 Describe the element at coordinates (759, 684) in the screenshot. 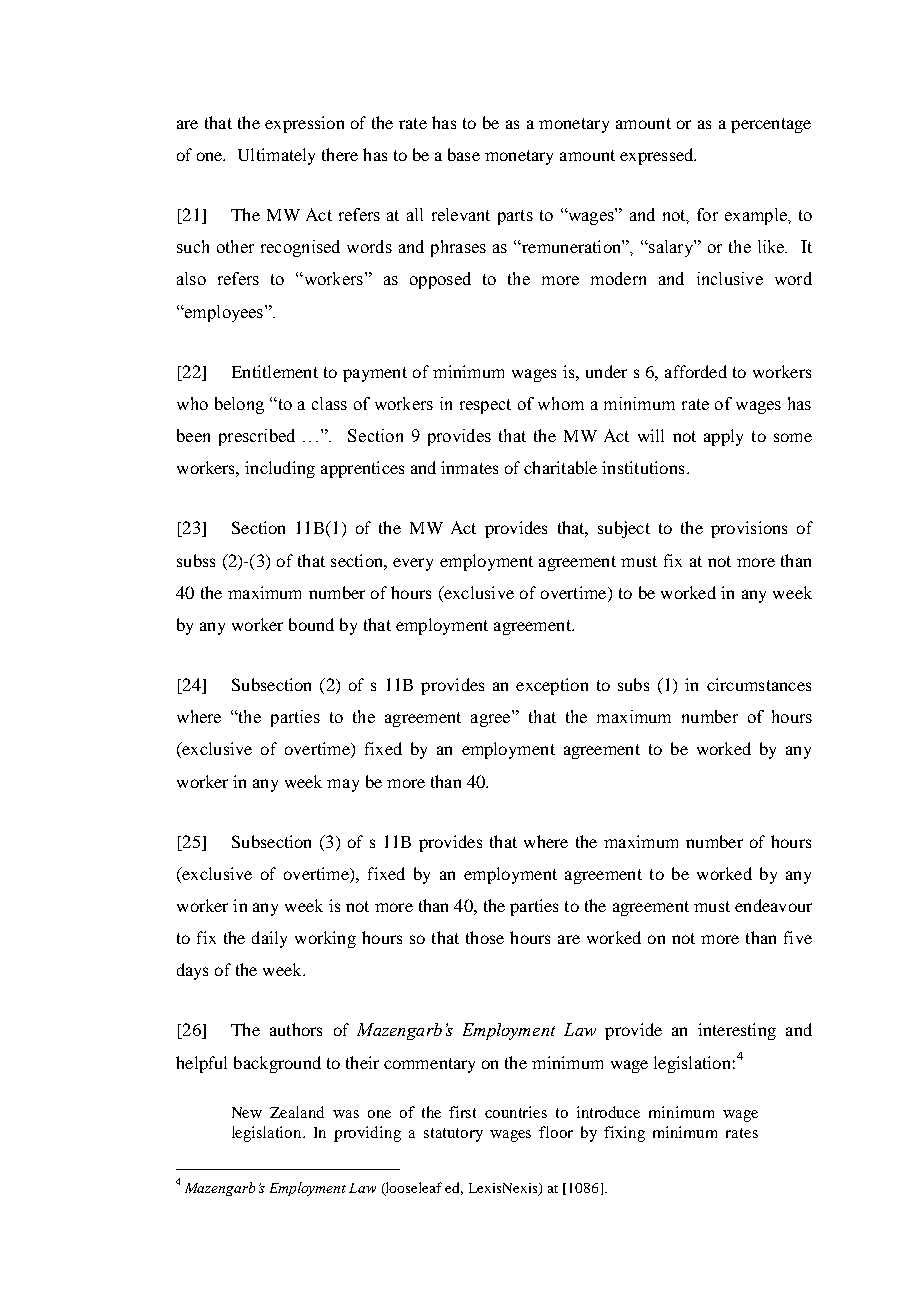

I see `circumstances` at that location.
